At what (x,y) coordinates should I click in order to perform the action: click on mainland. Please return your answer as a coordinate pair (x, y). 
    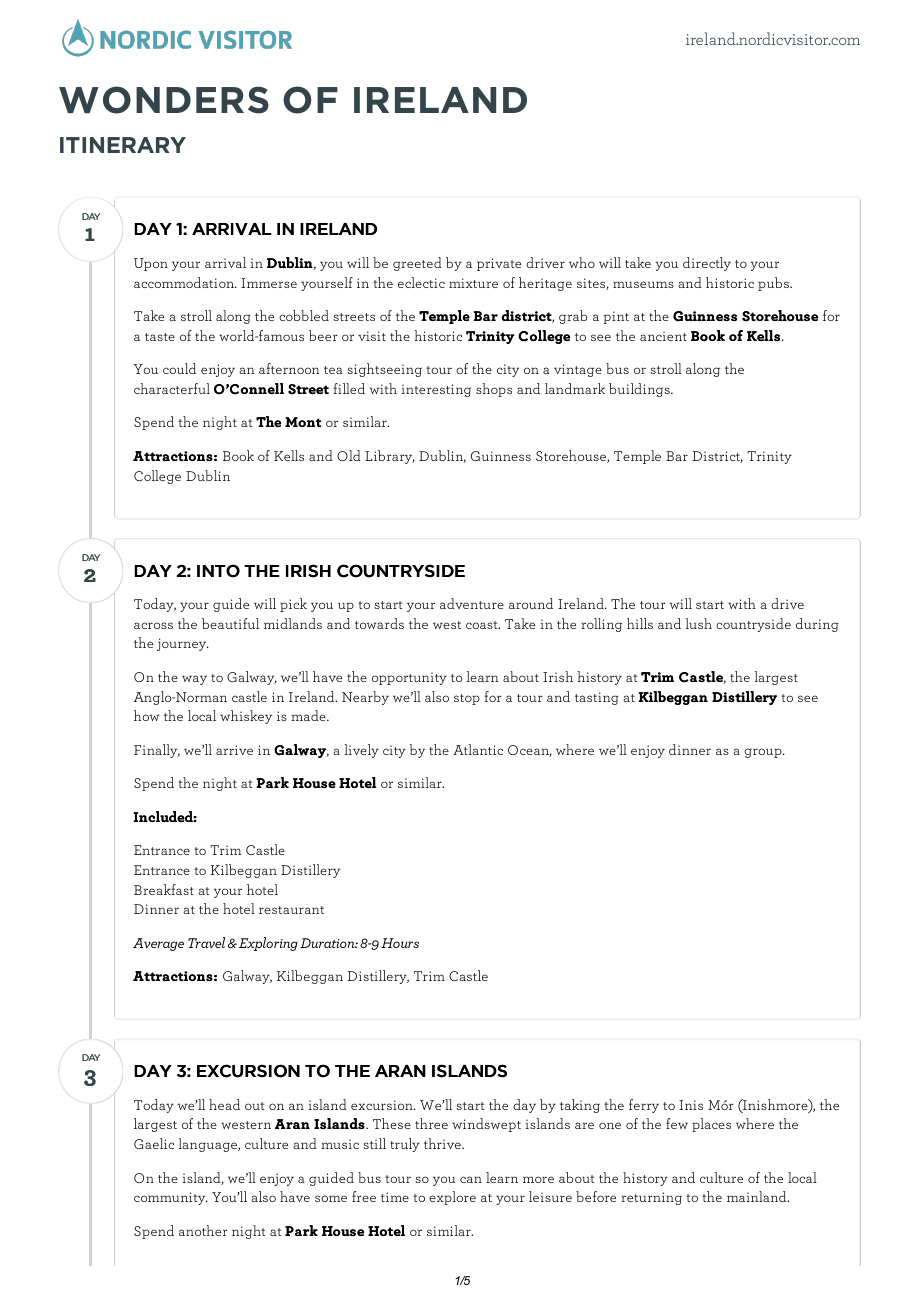
    Looking at the image, I should click on (758, 1196).
